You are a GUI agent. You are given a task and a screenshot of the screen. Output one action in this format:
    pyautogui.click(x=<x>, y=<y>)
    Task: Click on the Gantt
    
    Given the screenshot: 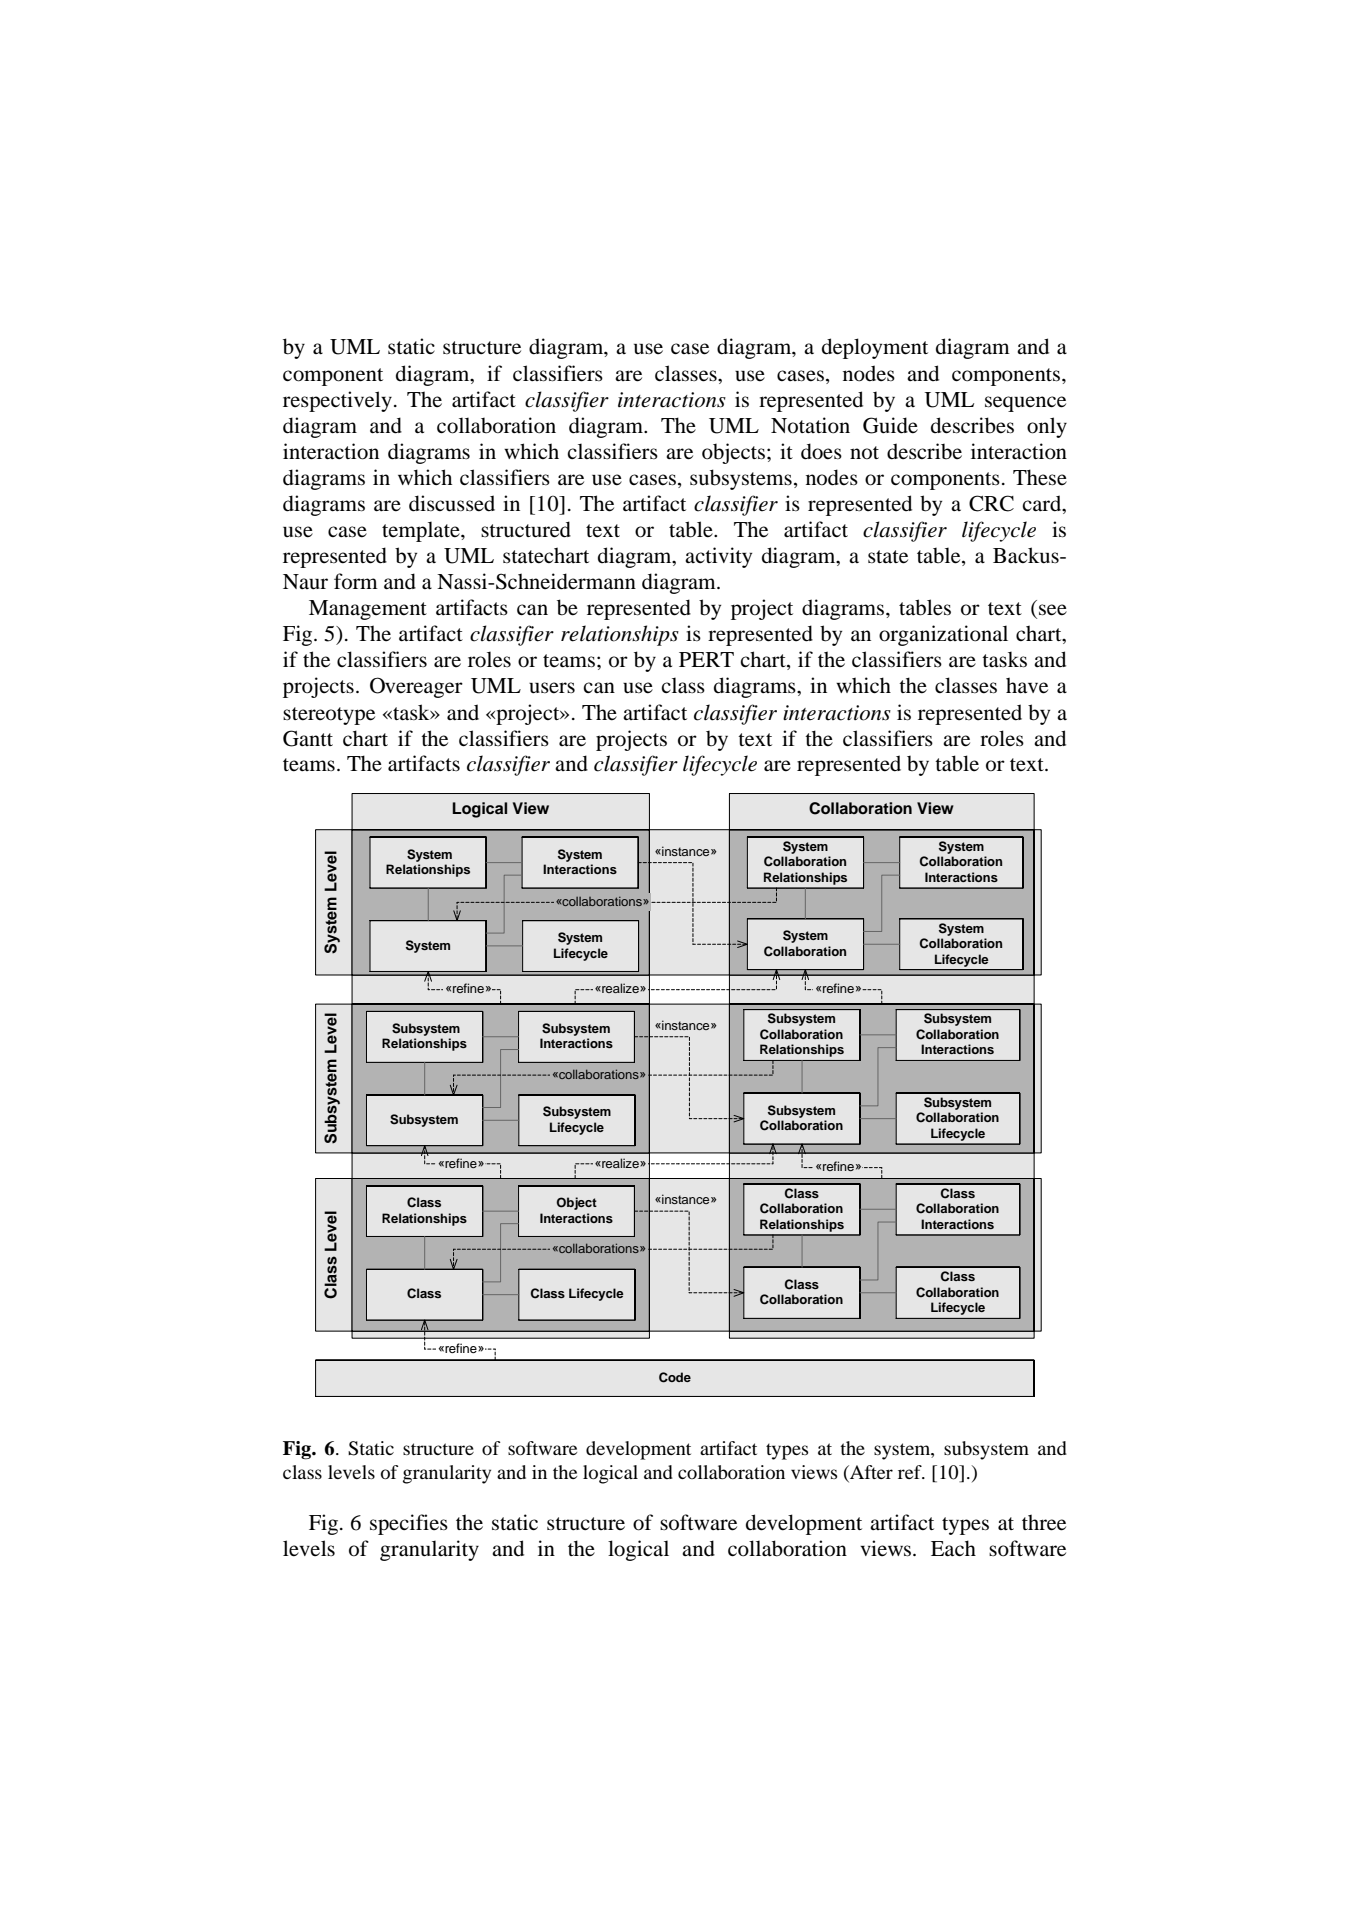 What is the action you would take?
    pyautogui.click(x=308, y=738)
